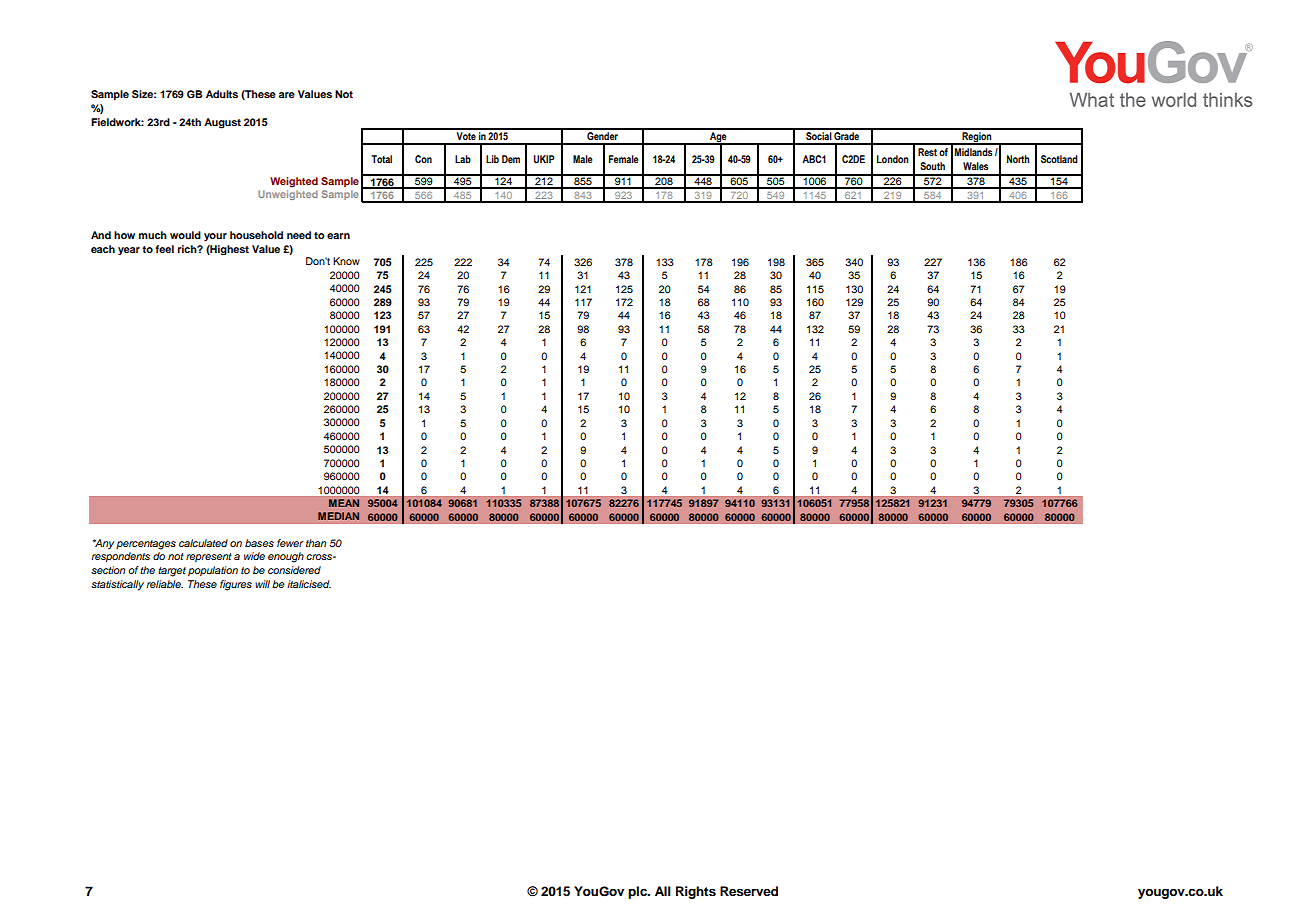 This screenshot has width=1308, height=924. I want to click on Rights, so click(696, 892).
